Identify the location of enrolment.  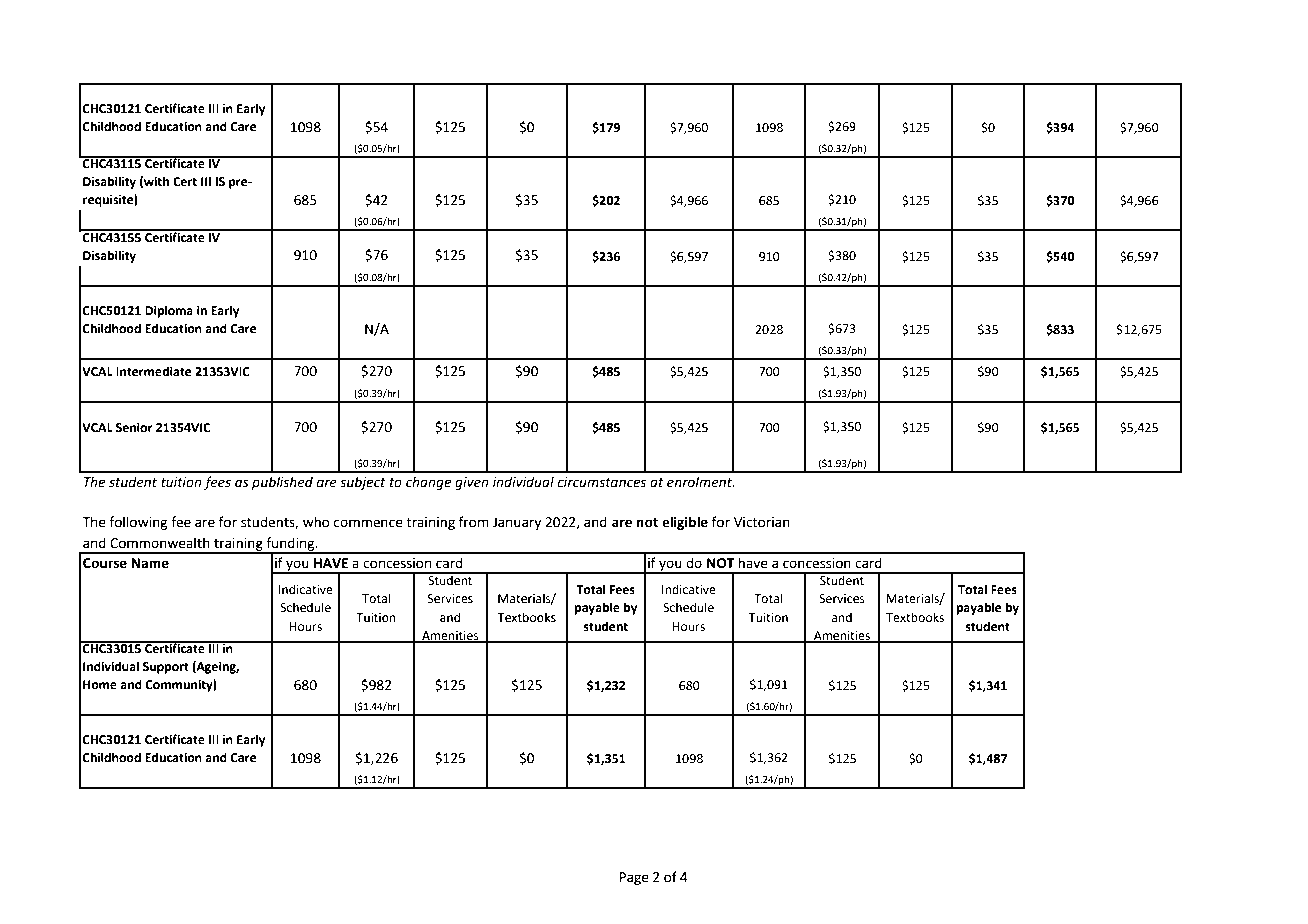
(701, 482).
